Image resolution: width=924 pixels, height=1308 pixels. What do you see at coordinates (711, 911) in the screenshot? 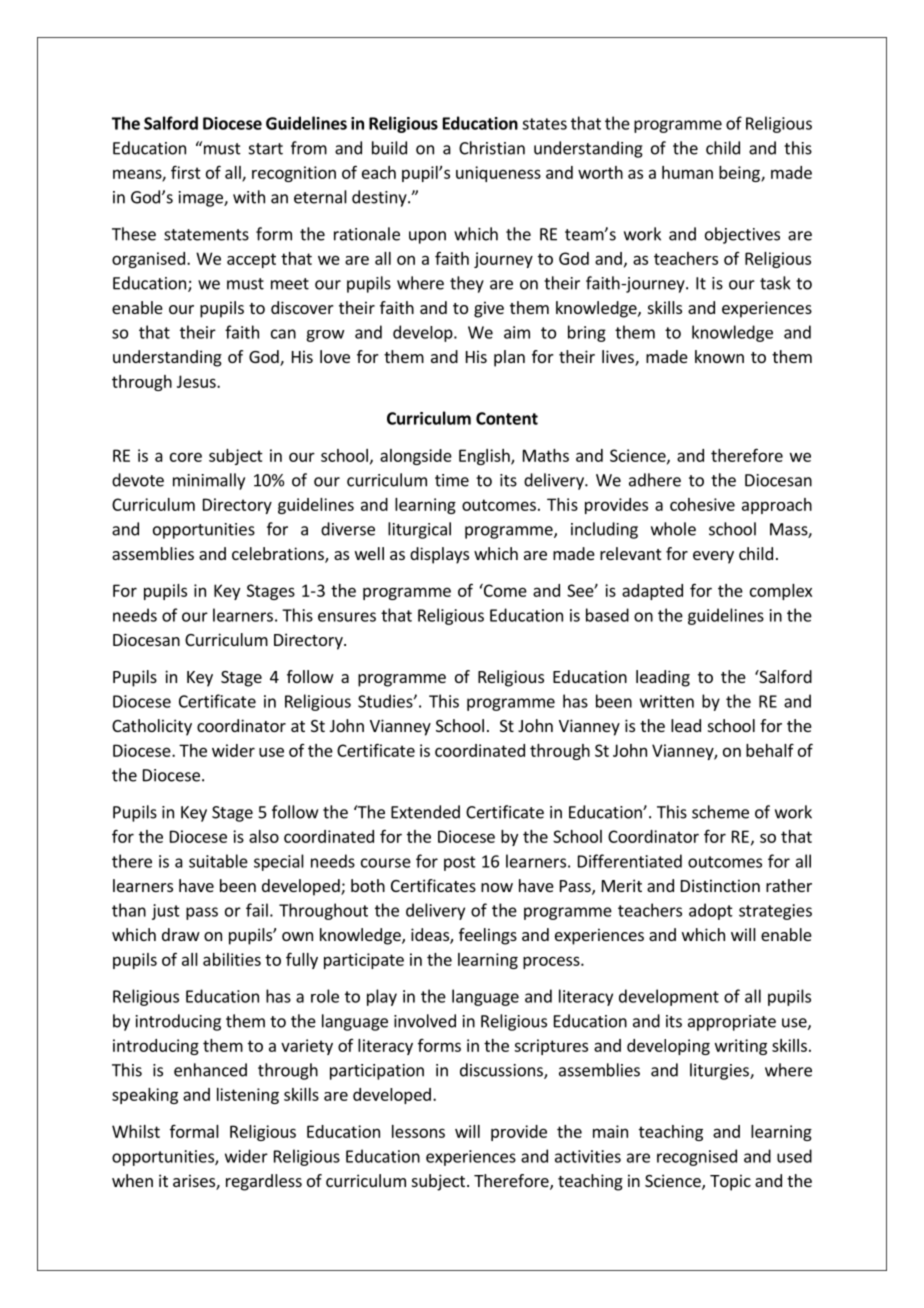
I see `adopt` at bounding box center [711, 911].
